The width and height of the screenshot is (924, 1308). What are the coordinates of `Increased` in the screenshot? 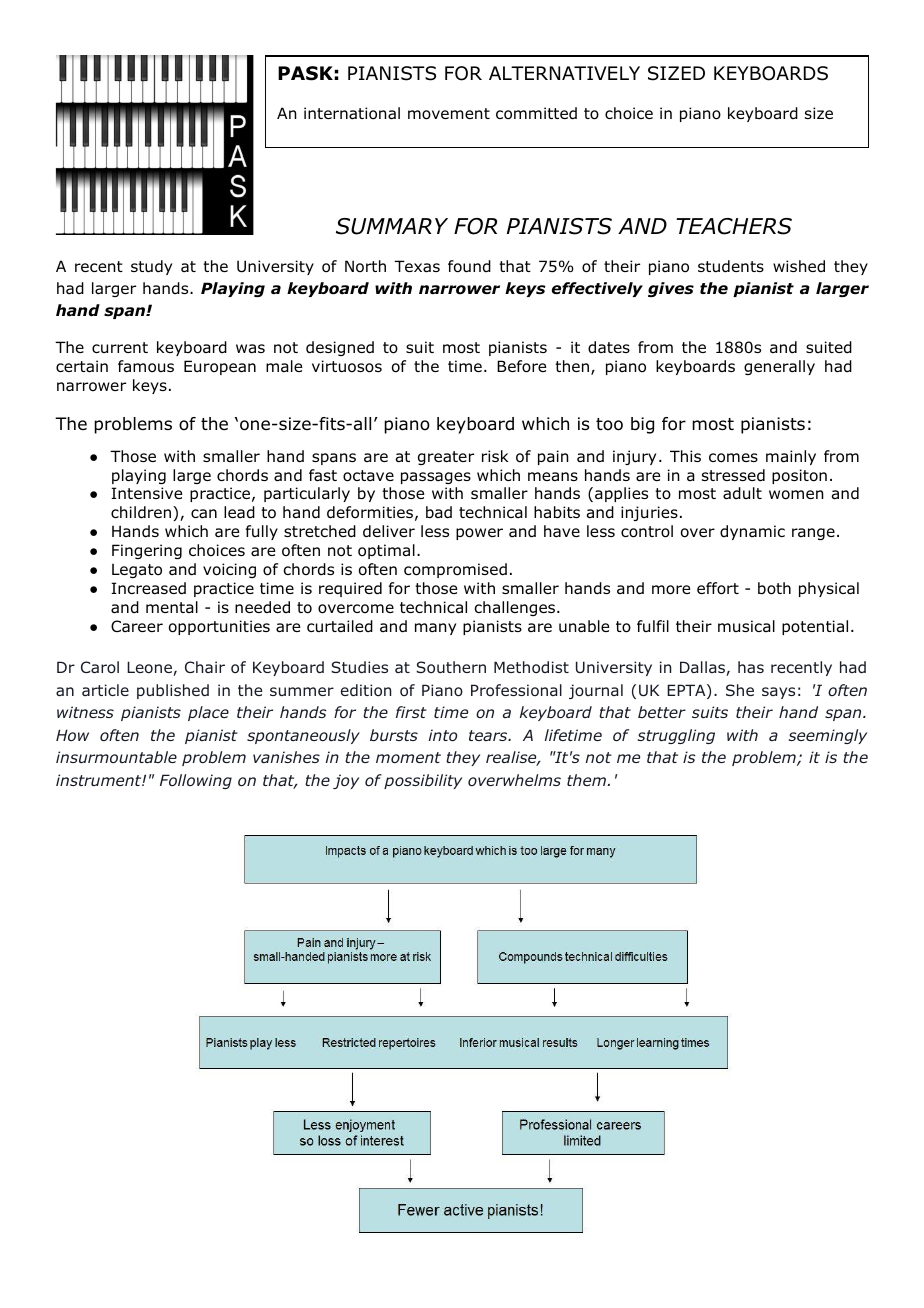 It's located at (148, 588).
